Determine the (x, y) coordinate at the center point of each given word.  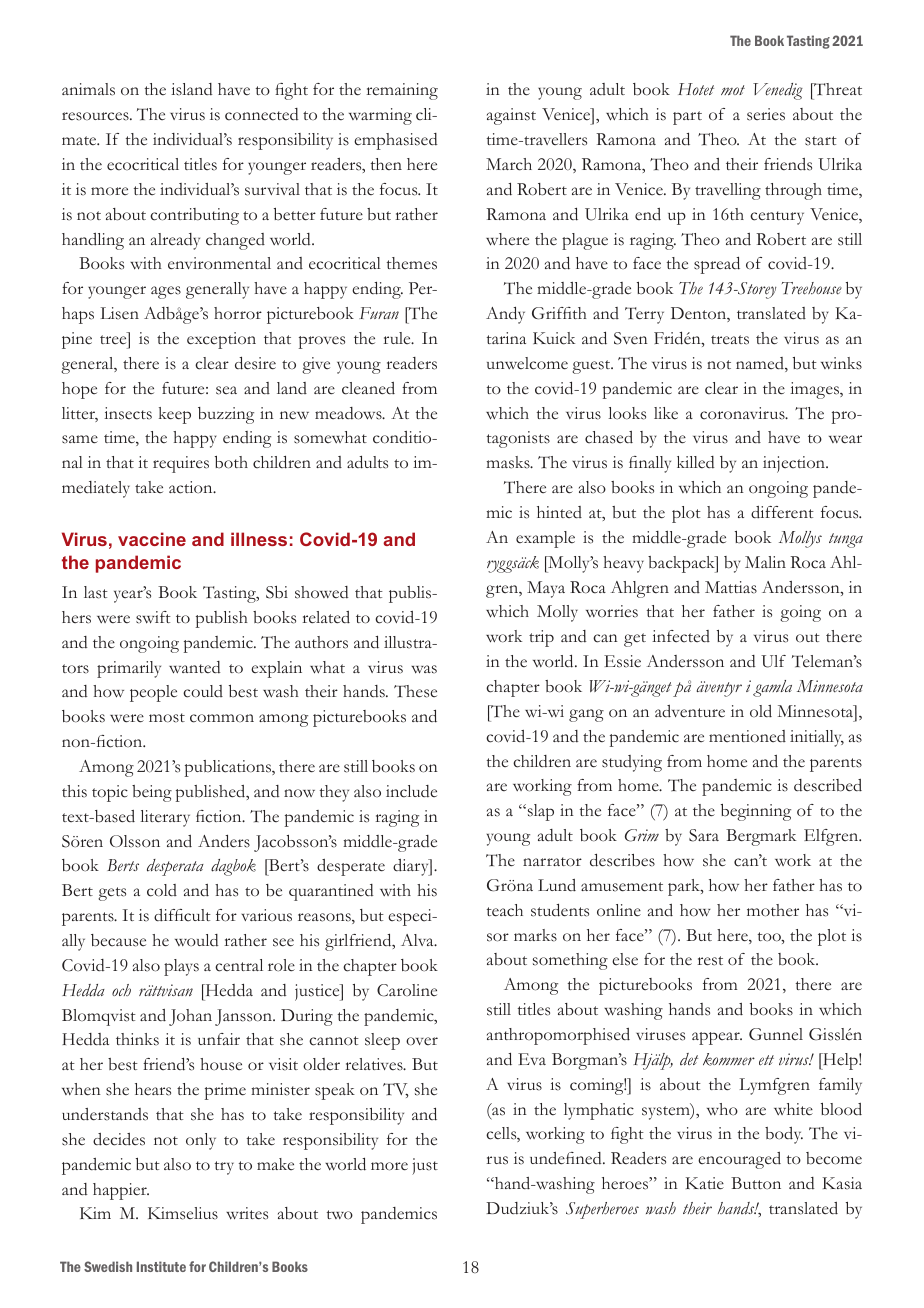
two (340, 1214)
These (415, 691)
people (153, 693)
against (511, 116)
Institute (161, 1266)
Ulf (773, 661)
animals (88, 89)
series (766, 114)
